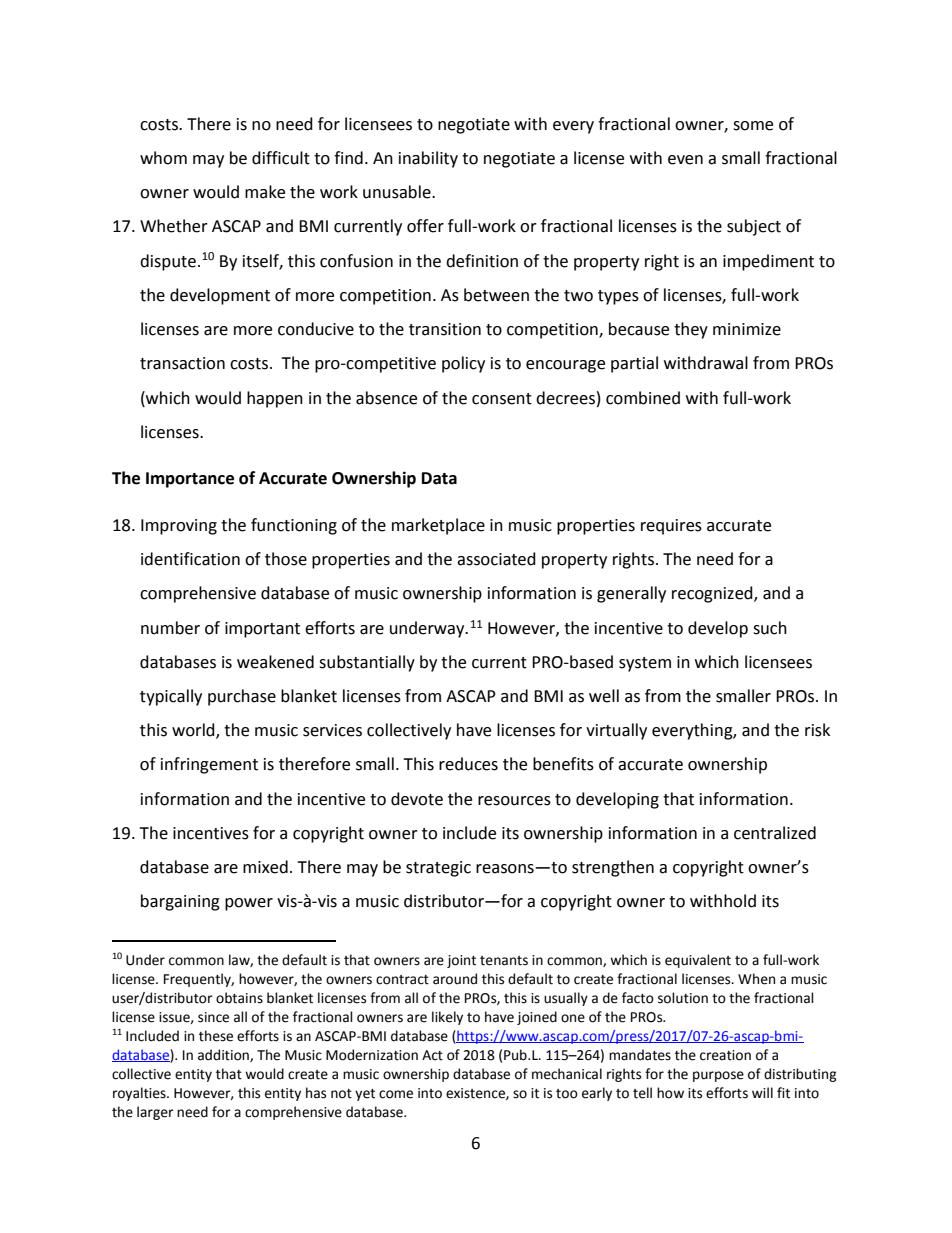  What do you see at coordinates (671, 527) in the screenshot?
I see `requires` at bounding box center [671, 527].
